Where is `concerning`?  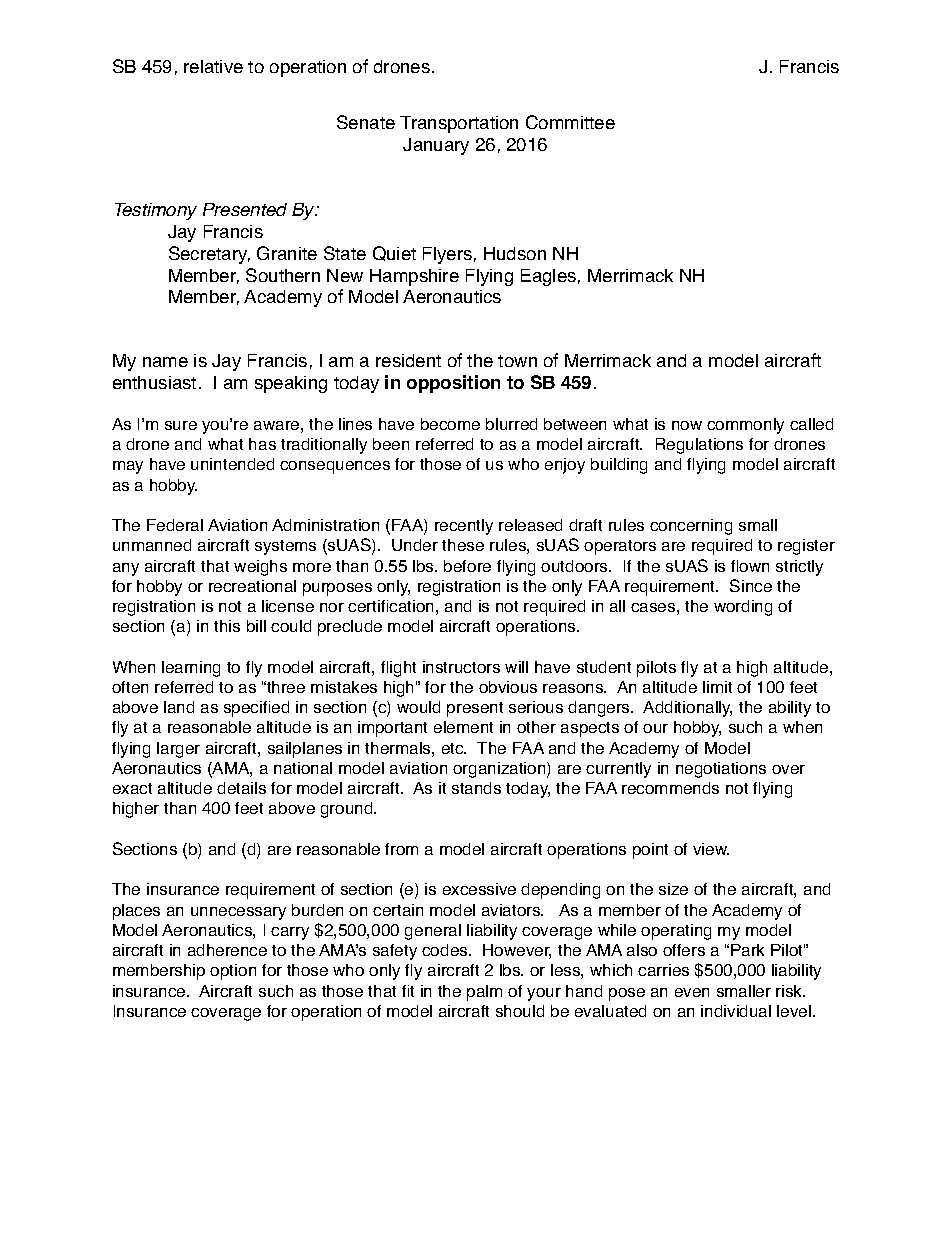
concerning is located at coordinates (691, 527).
